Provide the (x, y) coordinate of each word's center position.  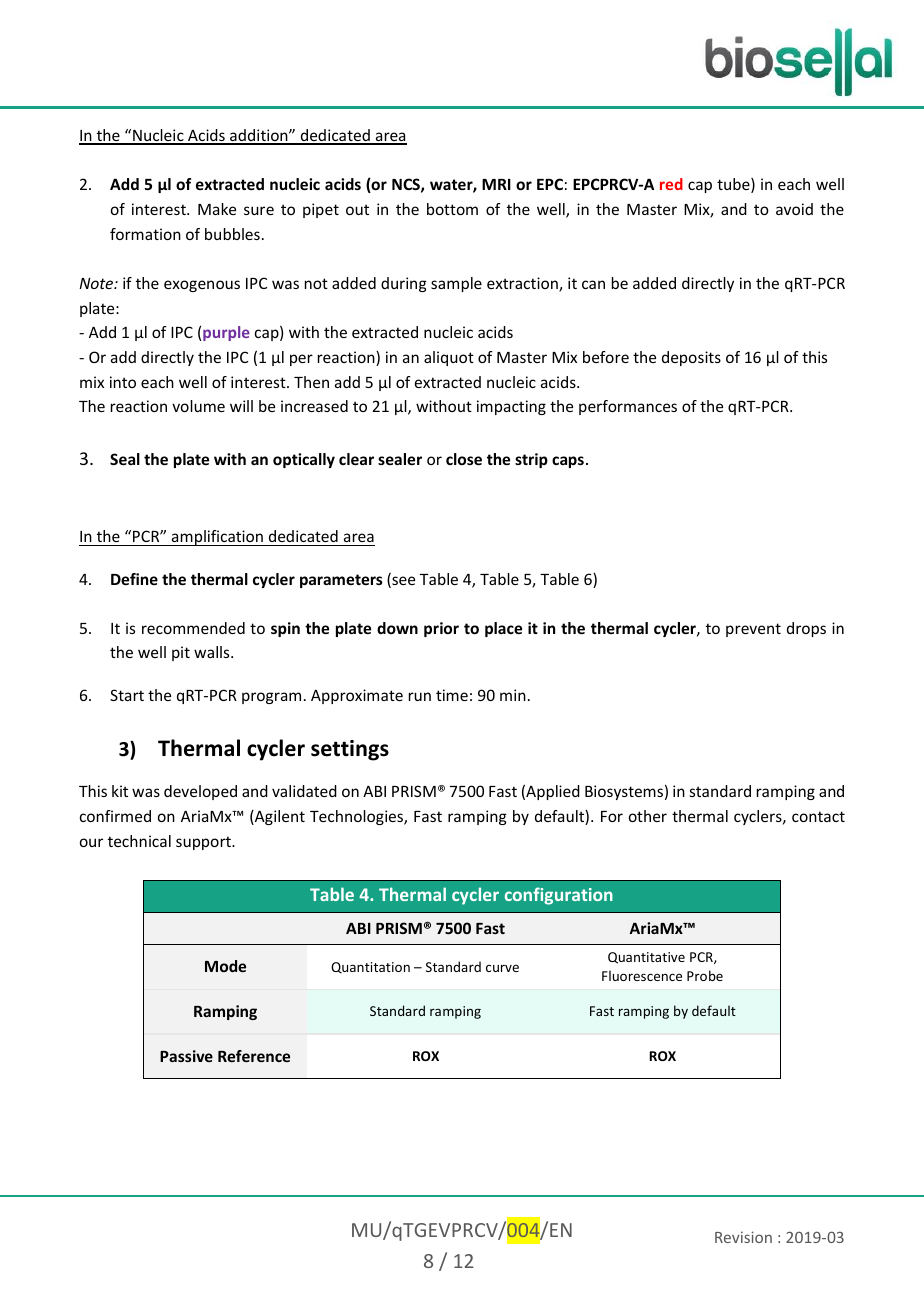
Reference (254, 1056)
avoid (794, 209)
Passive (186, 1056)
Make (217, 209)
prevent (753, 630)
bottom (452, 209)
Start (127, 695)
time (452, 695)
